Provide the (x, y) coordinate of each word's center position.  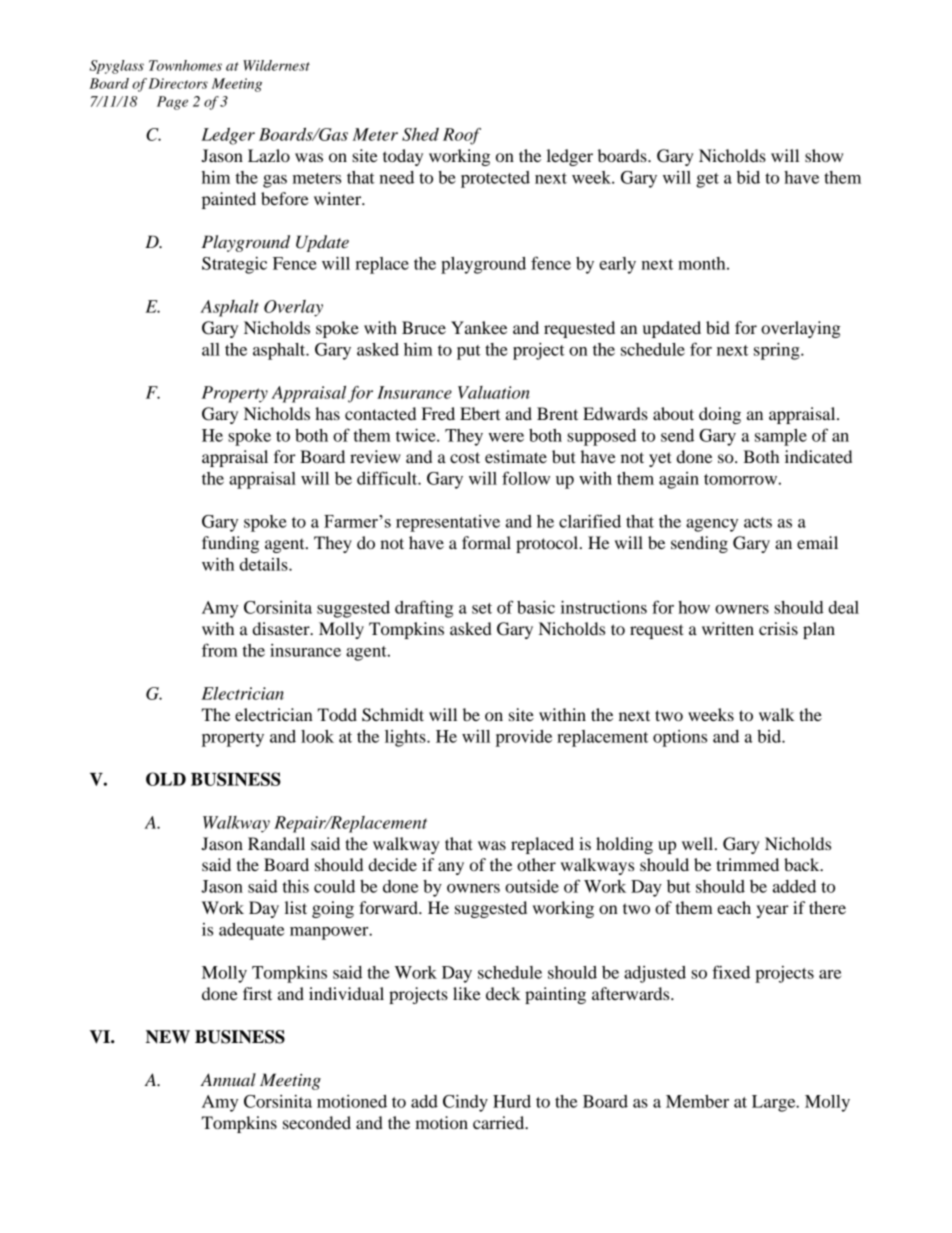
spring (778, 351)
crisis (778, 628)
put (469, 352)
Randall (276, 843)
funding (230, 544)
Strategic (234, 265)
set (482, 608)
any (451, 868)
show (824, 155)
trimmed (747, 864)
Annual (228, 1079)
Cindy (465, 1103)
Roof (462, 136)
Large (775, 1103)
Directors (178, 83)
